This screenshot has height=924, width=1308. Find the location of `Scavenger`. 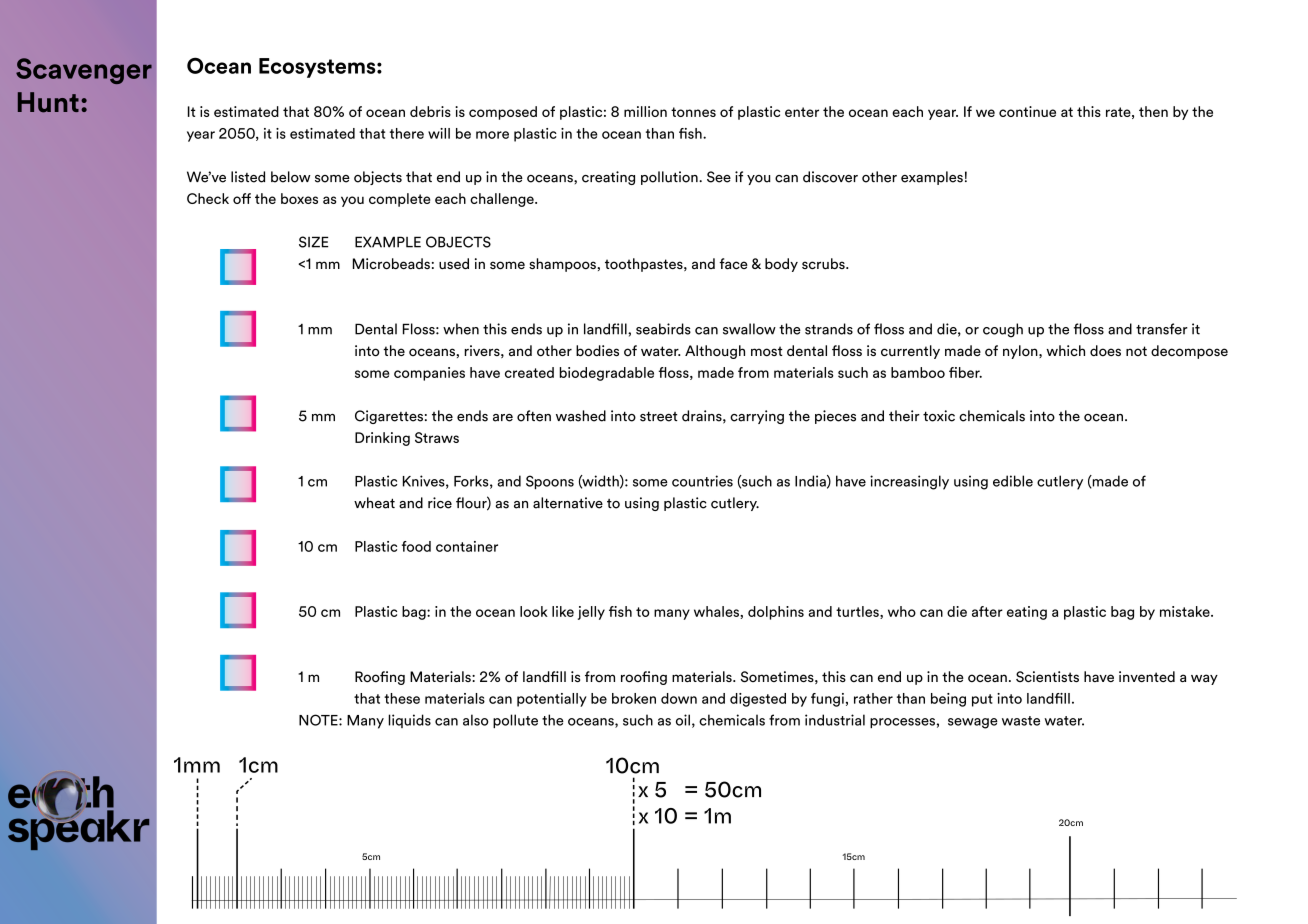

Scavenger is located at coordinates (84, 71).
